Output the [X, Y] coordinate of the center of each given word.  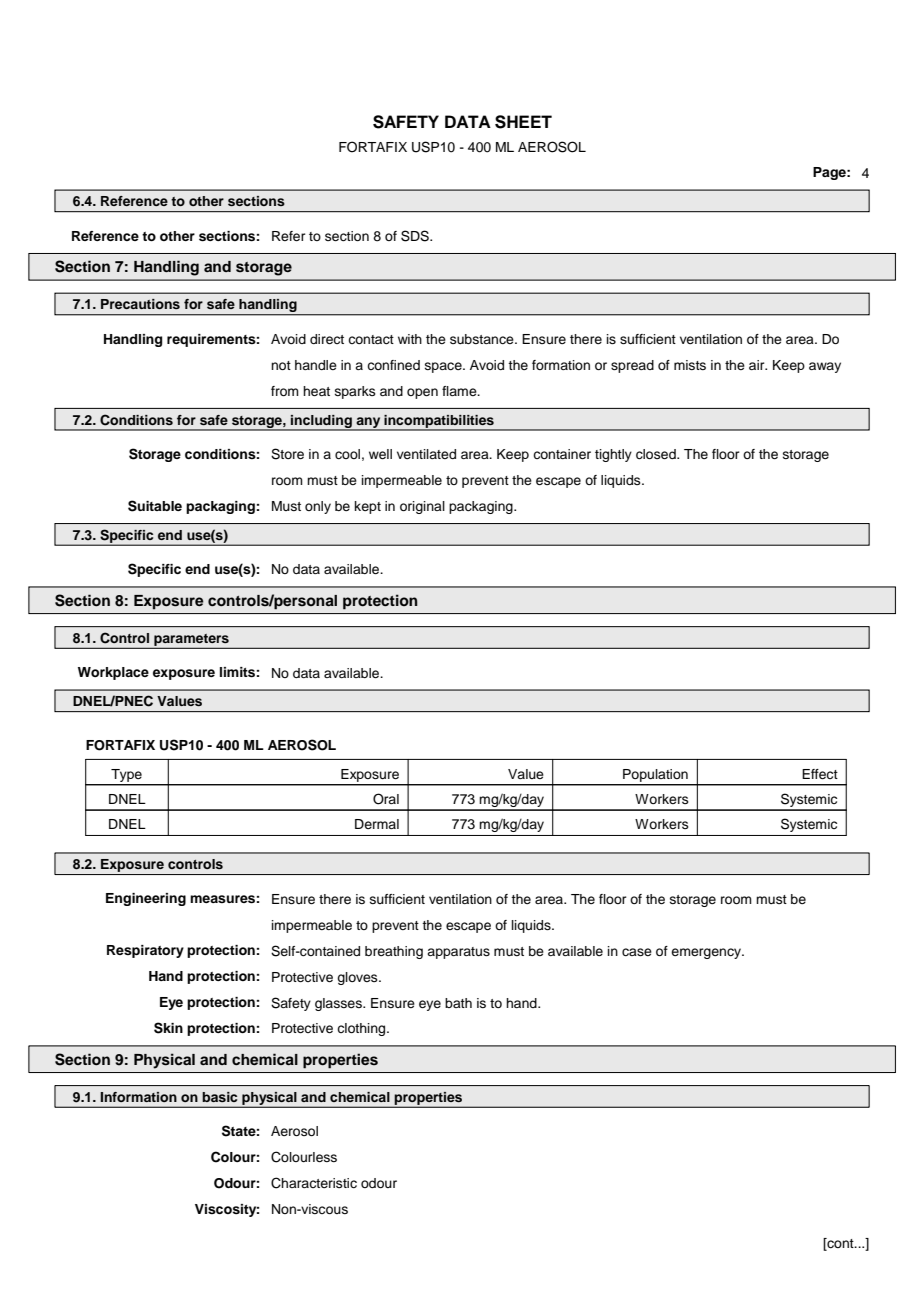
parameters [191, 641]
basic [219, 1097]
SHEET [523, 122]
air [758, 365]
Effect [820, 774]
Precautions [140, 304]
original [422, 507]
